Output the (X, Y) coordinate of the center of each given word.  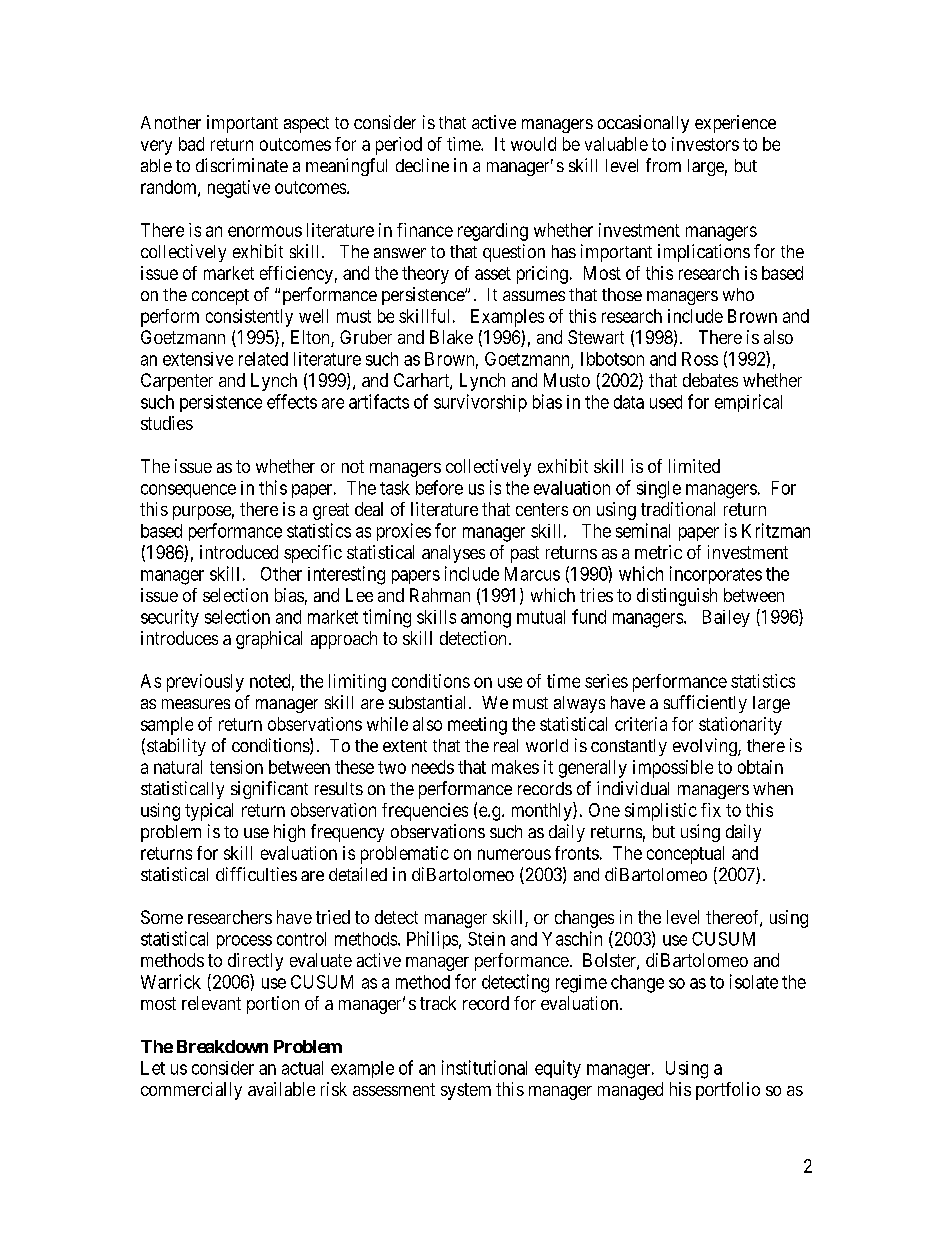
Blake (451, 337)
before (439, 487)
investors (705, 144)
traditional (678, 509)
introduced (239, 552)
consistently (249, 318)
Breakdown (222, 1046)
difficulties (256, 874)
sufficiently (705, 704)
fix (711, 810)
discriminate (242, 165)
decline (422, 165)
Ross (700, 359)
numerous (514, 854)
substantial (429, 702)
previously (205, 683)
